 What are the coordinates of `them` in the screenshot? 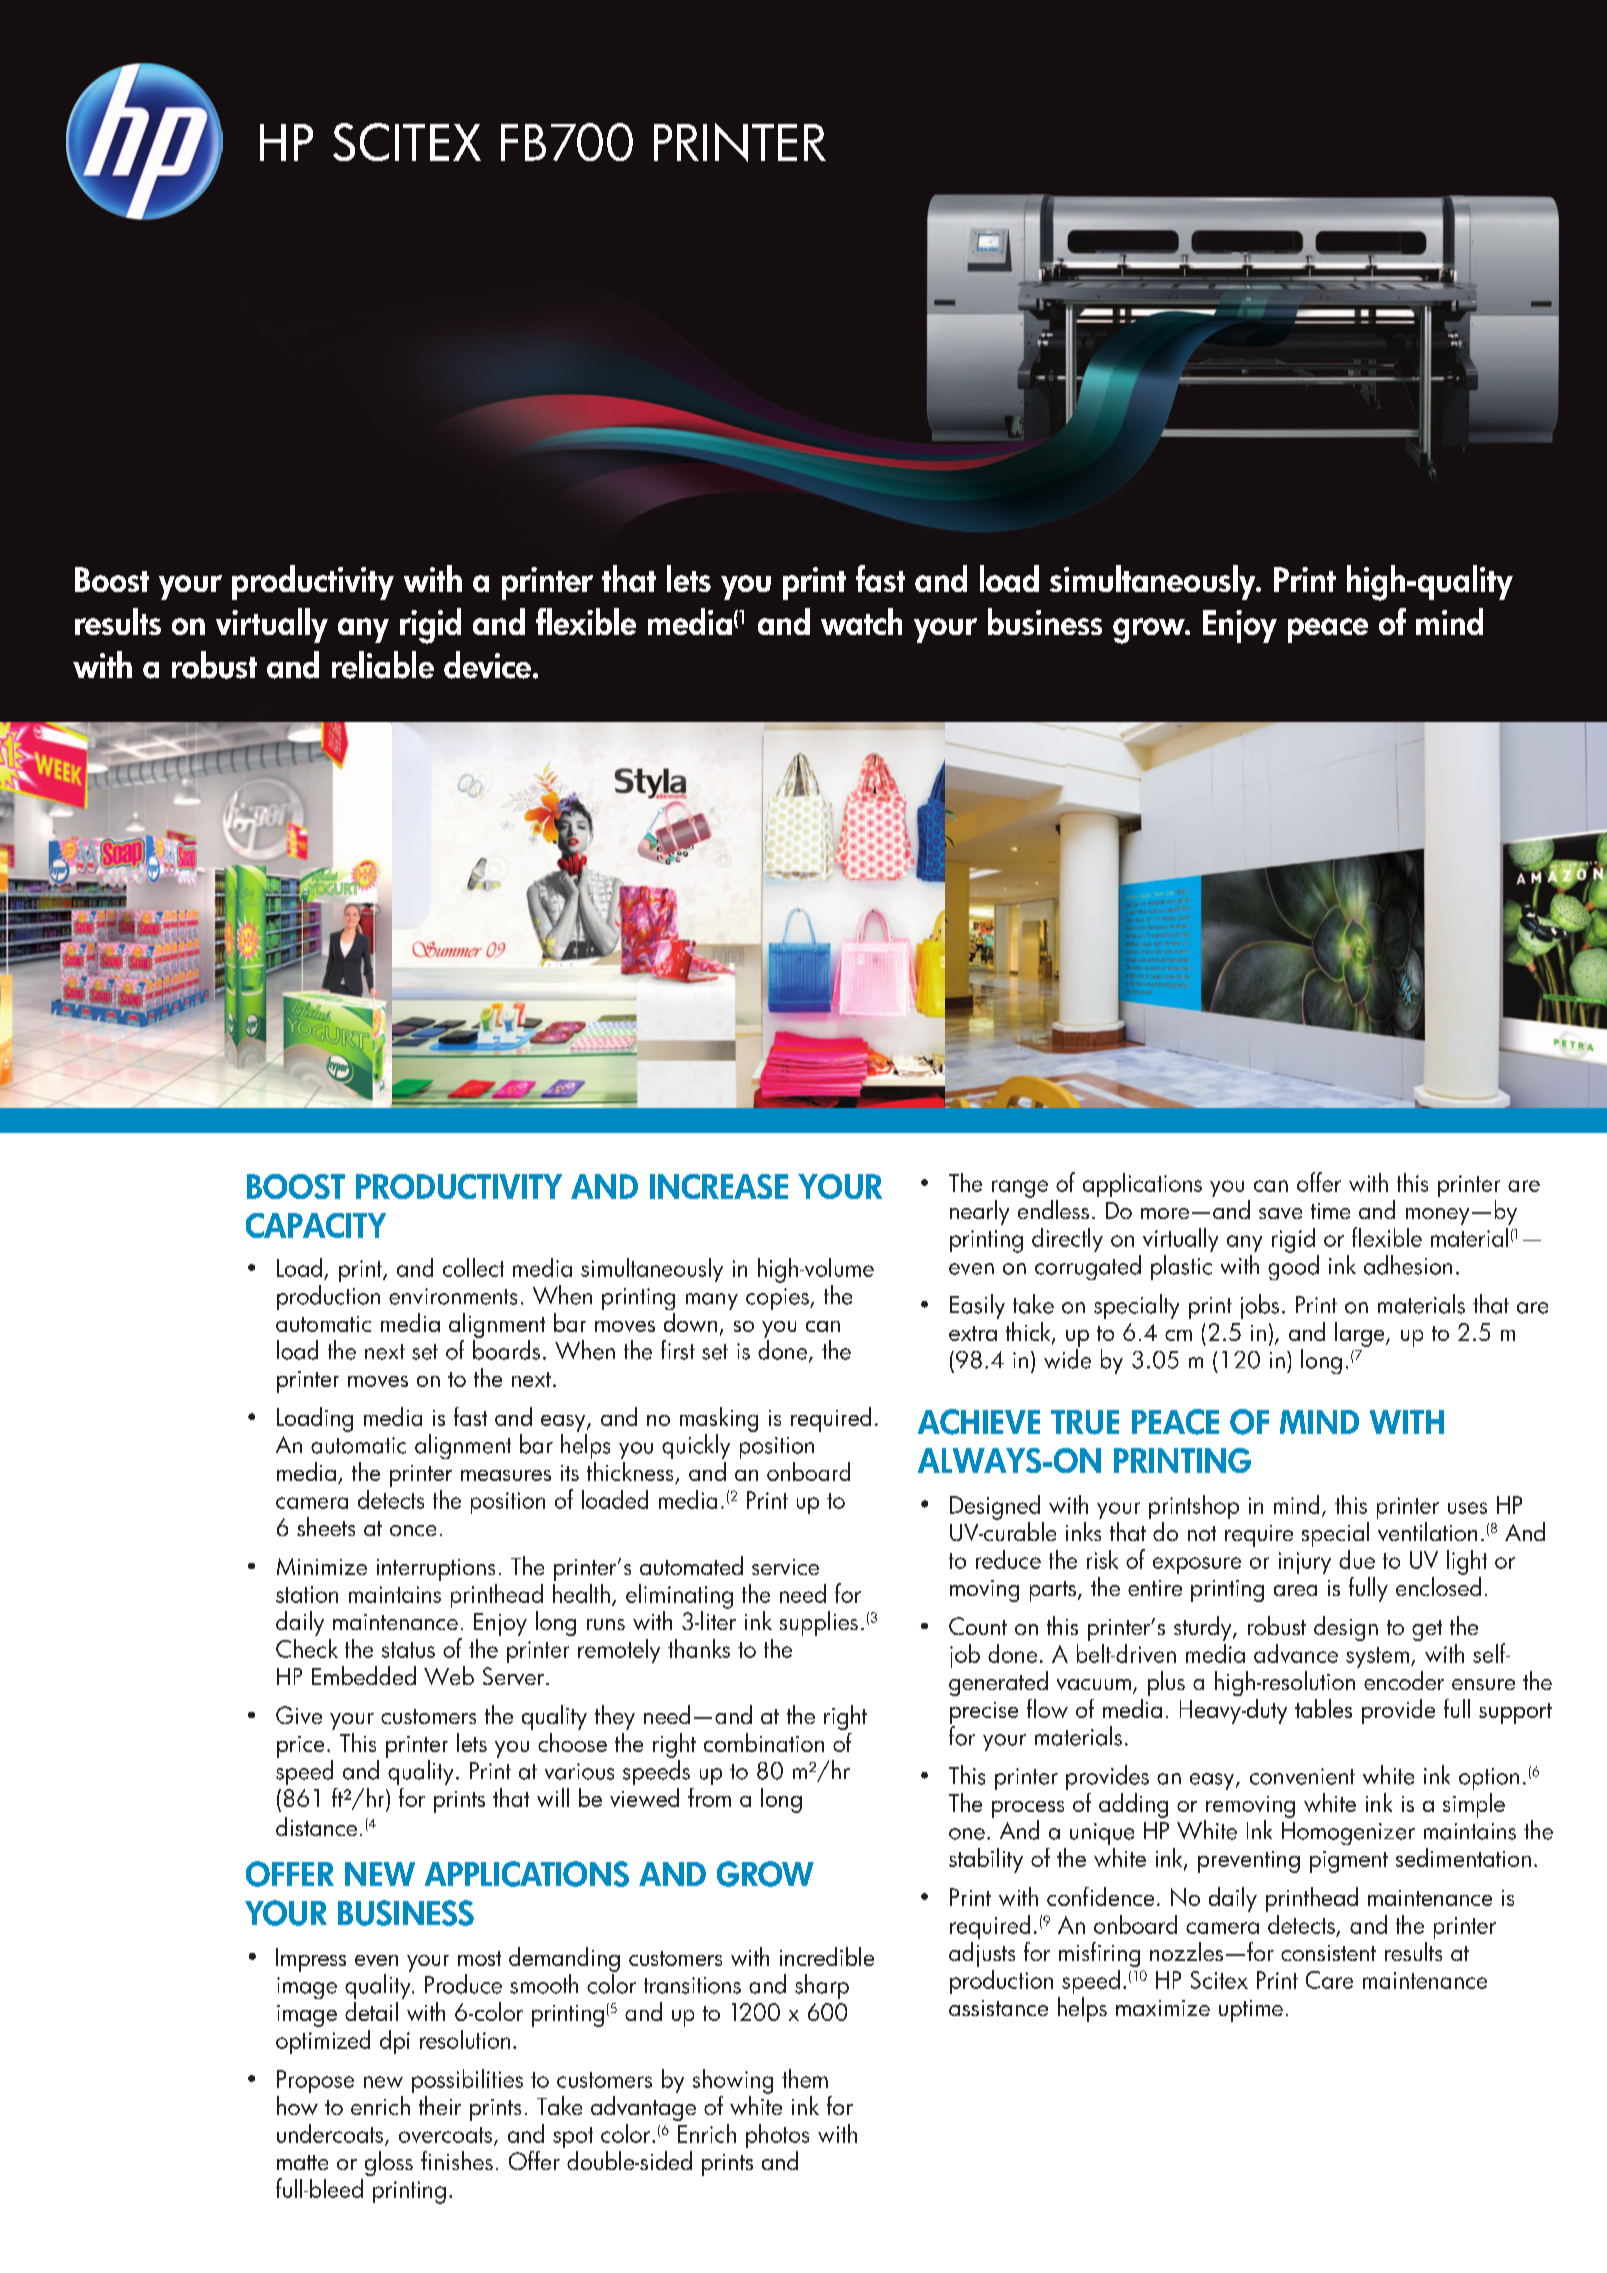 It's located at (805, 2078).
